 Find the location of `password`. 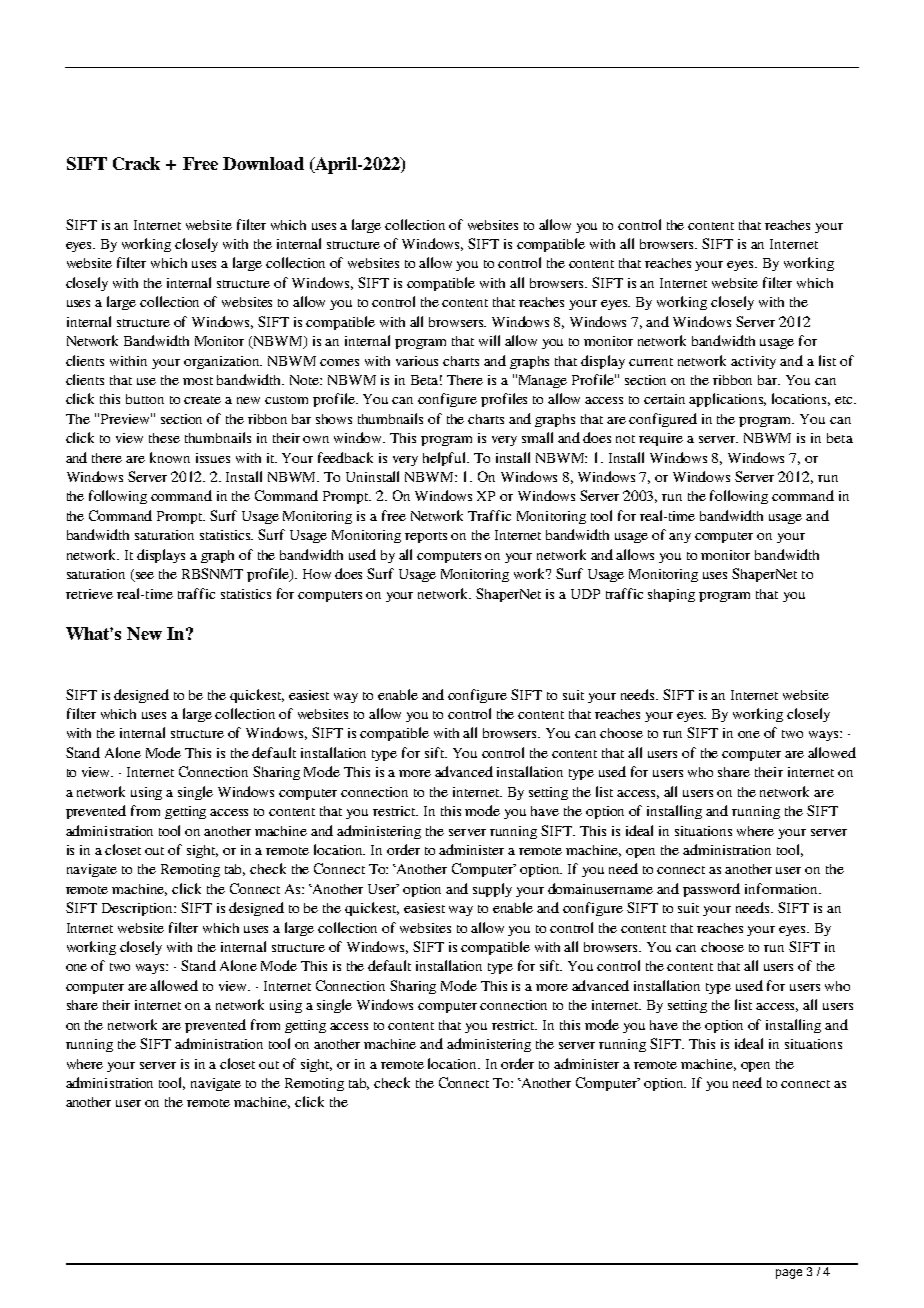

password is located at coordinates (711, 890).
